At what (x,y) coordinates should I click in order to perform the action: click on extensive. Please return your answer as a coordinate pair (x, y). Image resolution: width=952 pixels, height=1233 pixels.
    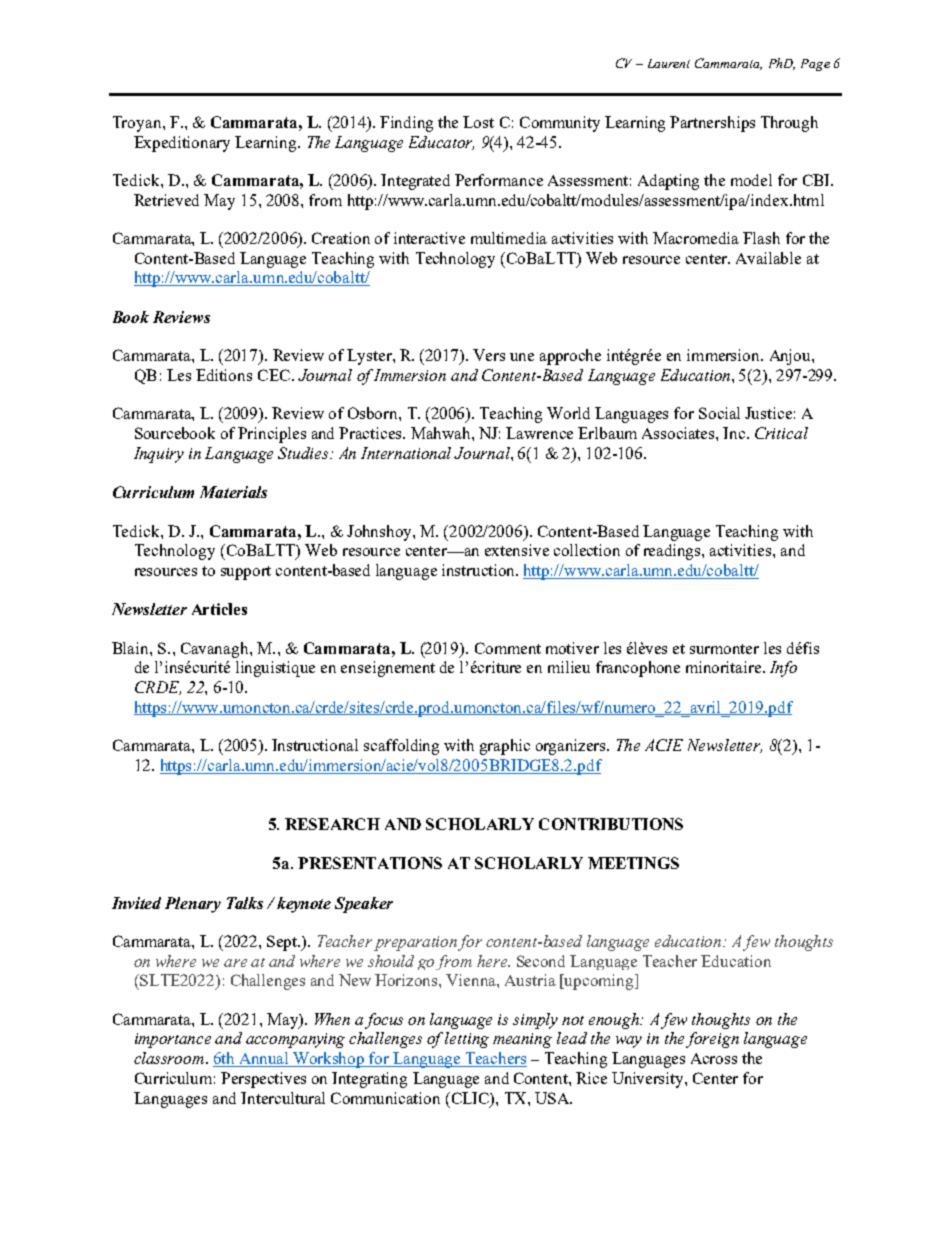
    Looking at the image, I should click on (517, 550).
